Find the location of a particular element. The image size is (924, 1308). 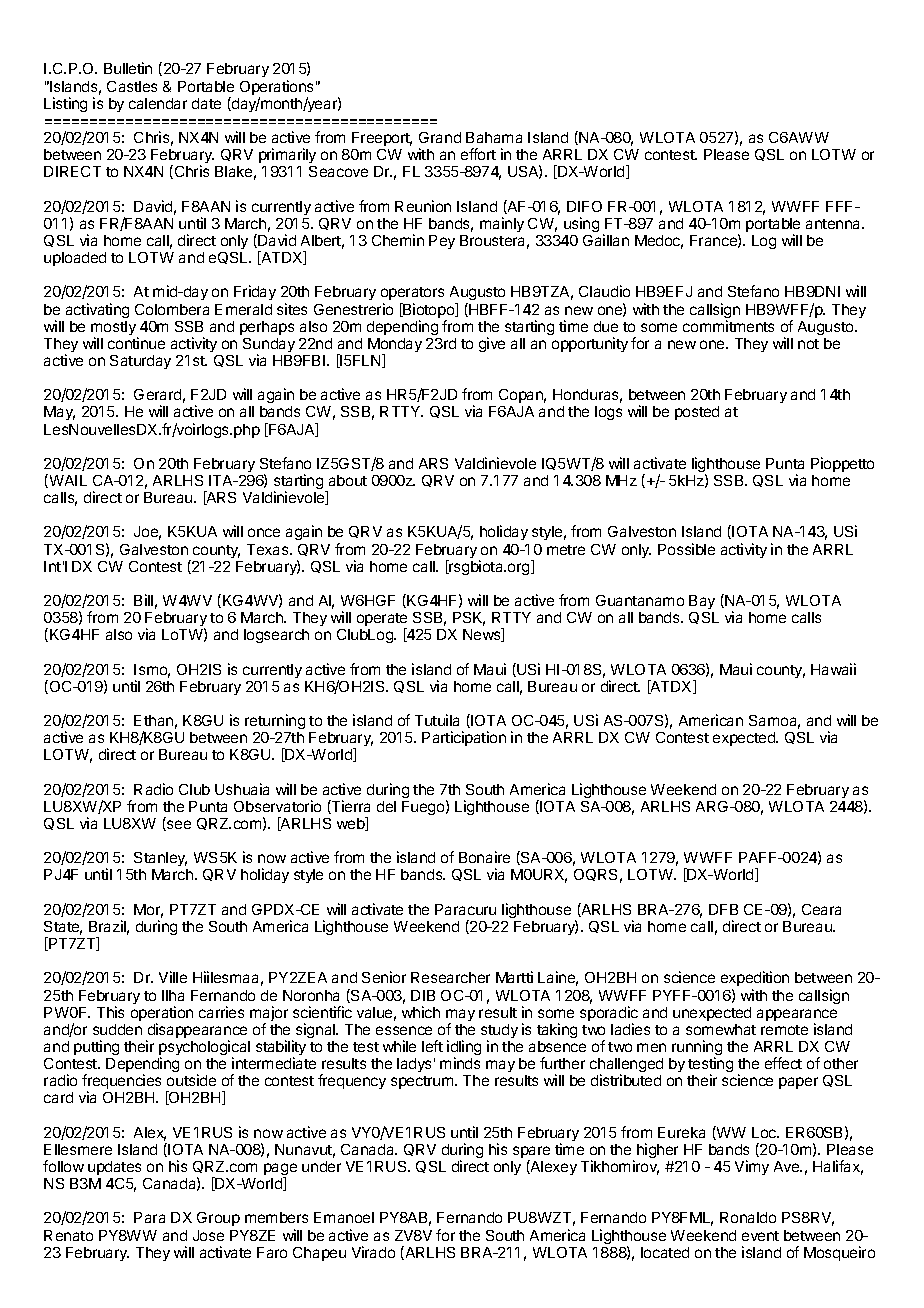

Bulletin is located at coordinates (128, 68).
